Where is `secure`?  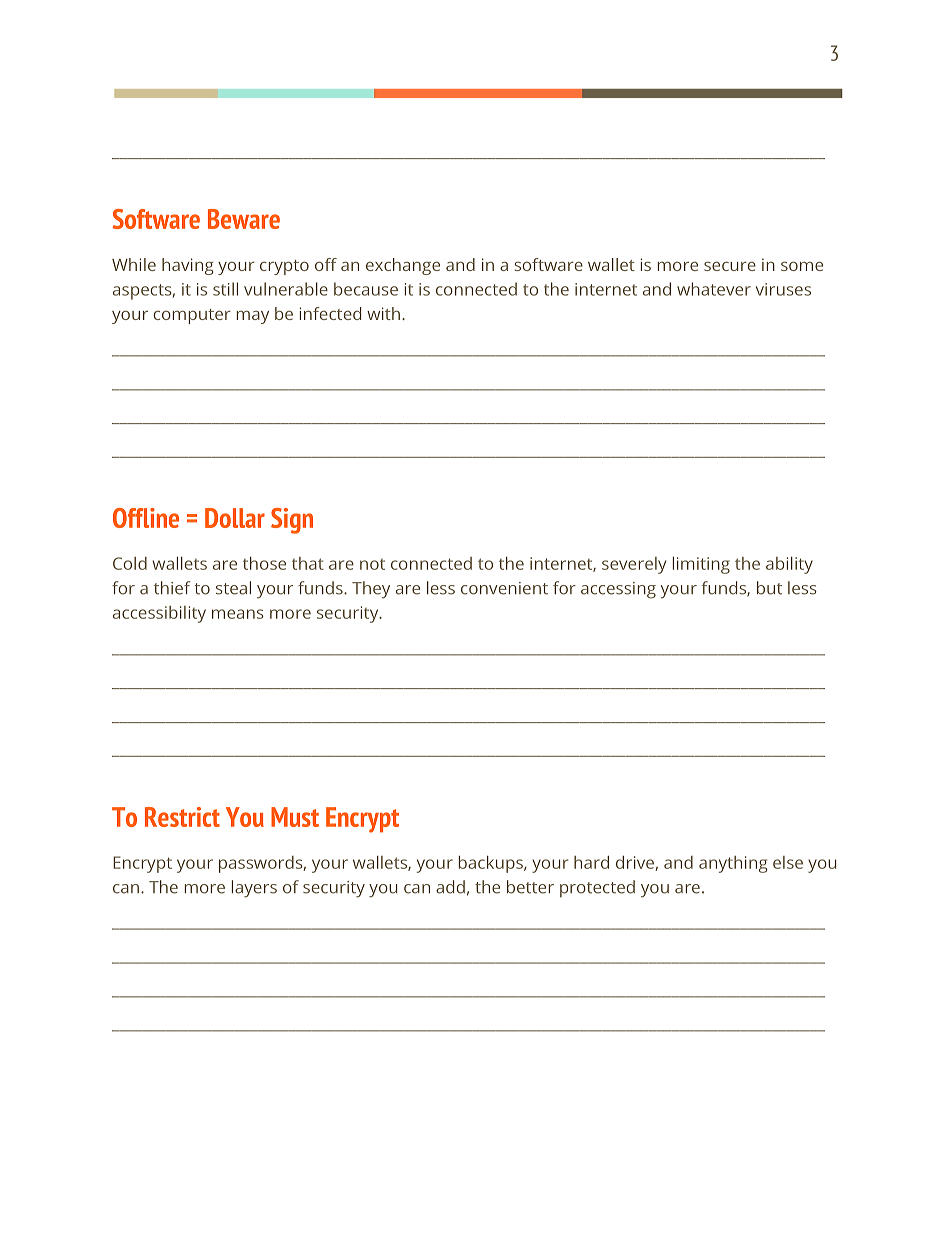 secure is located at coordinates (730, 266).
